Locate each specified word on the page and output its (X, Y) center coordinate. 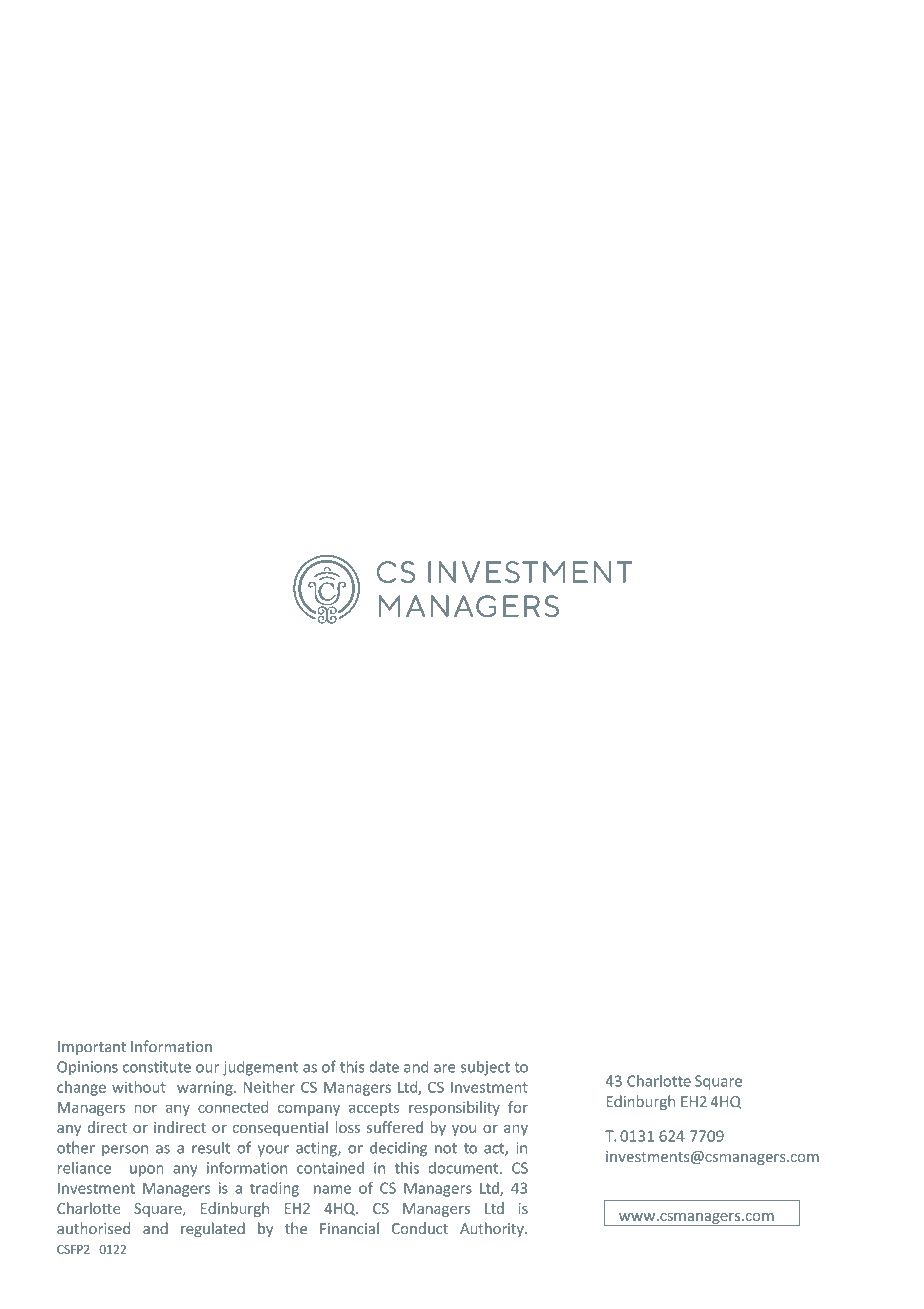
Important (92, 1048)
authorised (93, 1228)
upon (146, 1171)
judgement (260, 1068)
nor (146, 1109)
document (465, 1168)
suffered (395, 1127)
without (139, 1087)
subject (485, 1068)
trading (274, 1189)
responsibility (454, 1108)
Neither (269, 1087)
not (446, 1148)
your (273, 1151)
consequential (280, 1128)
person (125, 1150)
